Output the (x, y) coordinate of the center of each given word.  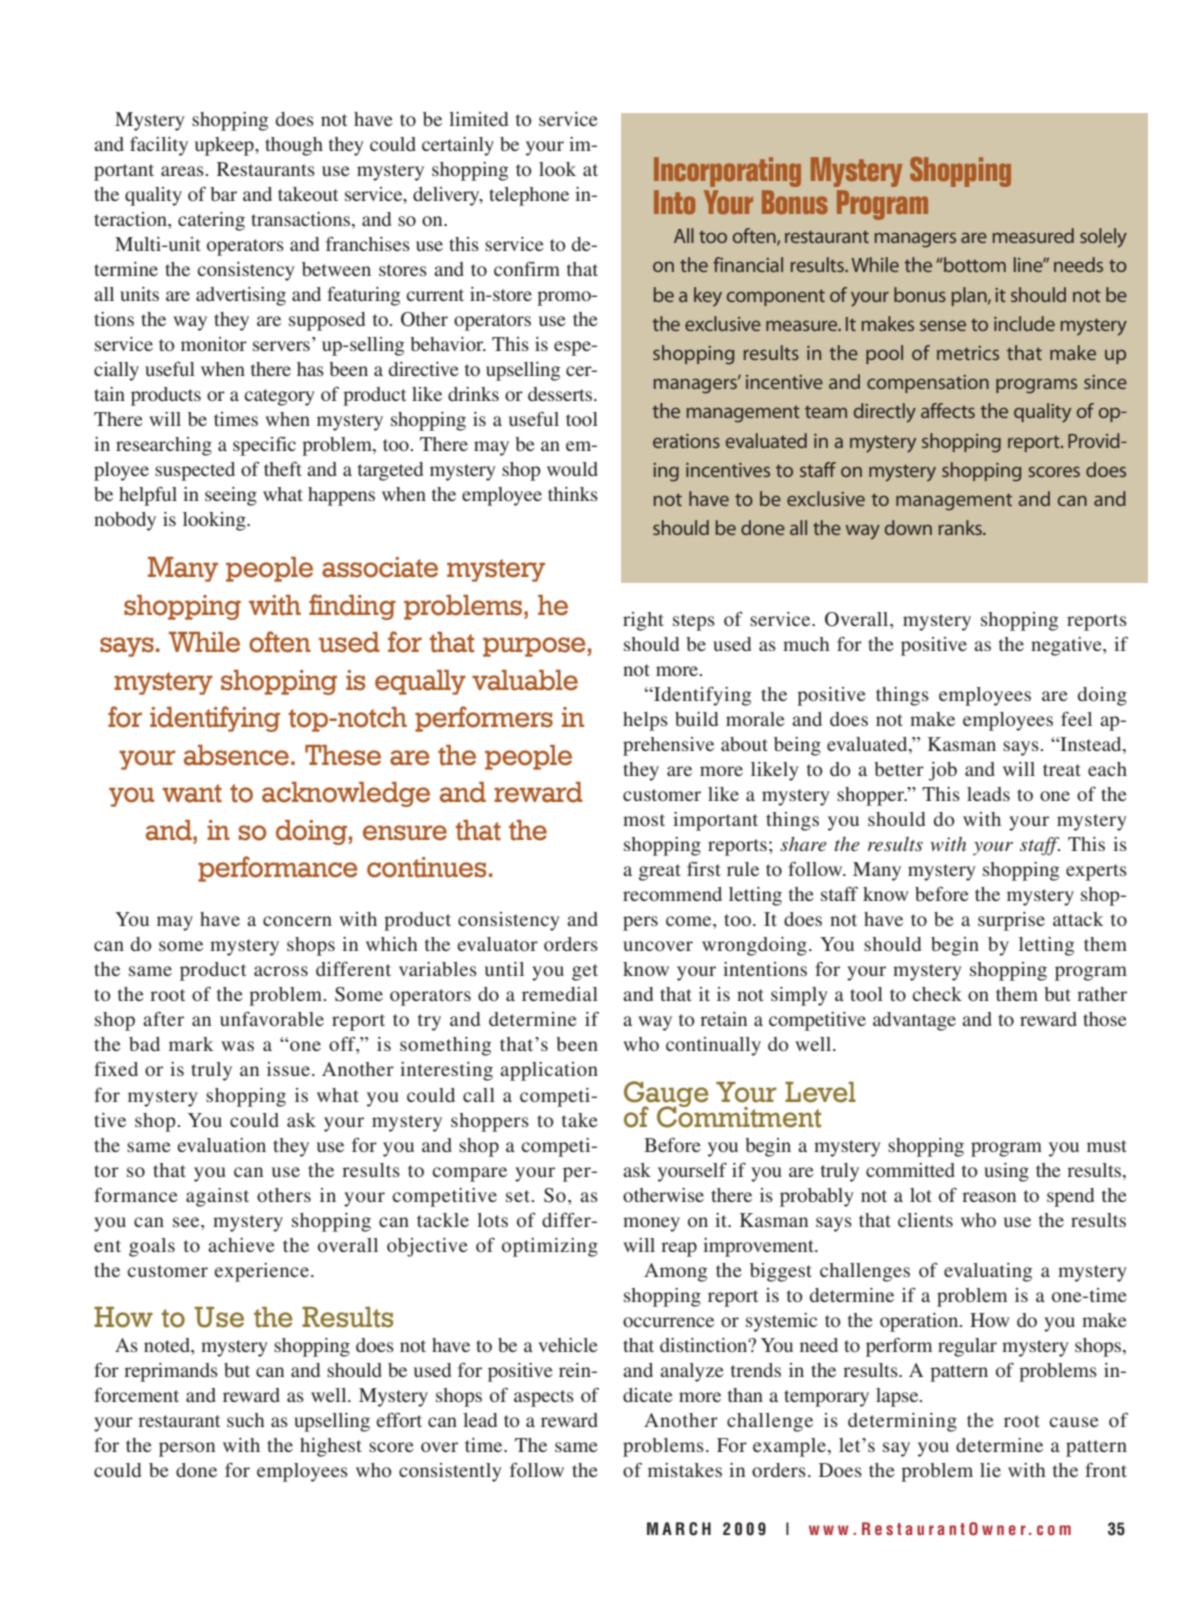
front (1106, 1469)
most (644, 820)
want (192, 793)
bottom (974, 264)
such (246, 1420)
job (943, 771)
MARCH (679, 1529)
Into (674, 202)
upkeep (225, 146)
